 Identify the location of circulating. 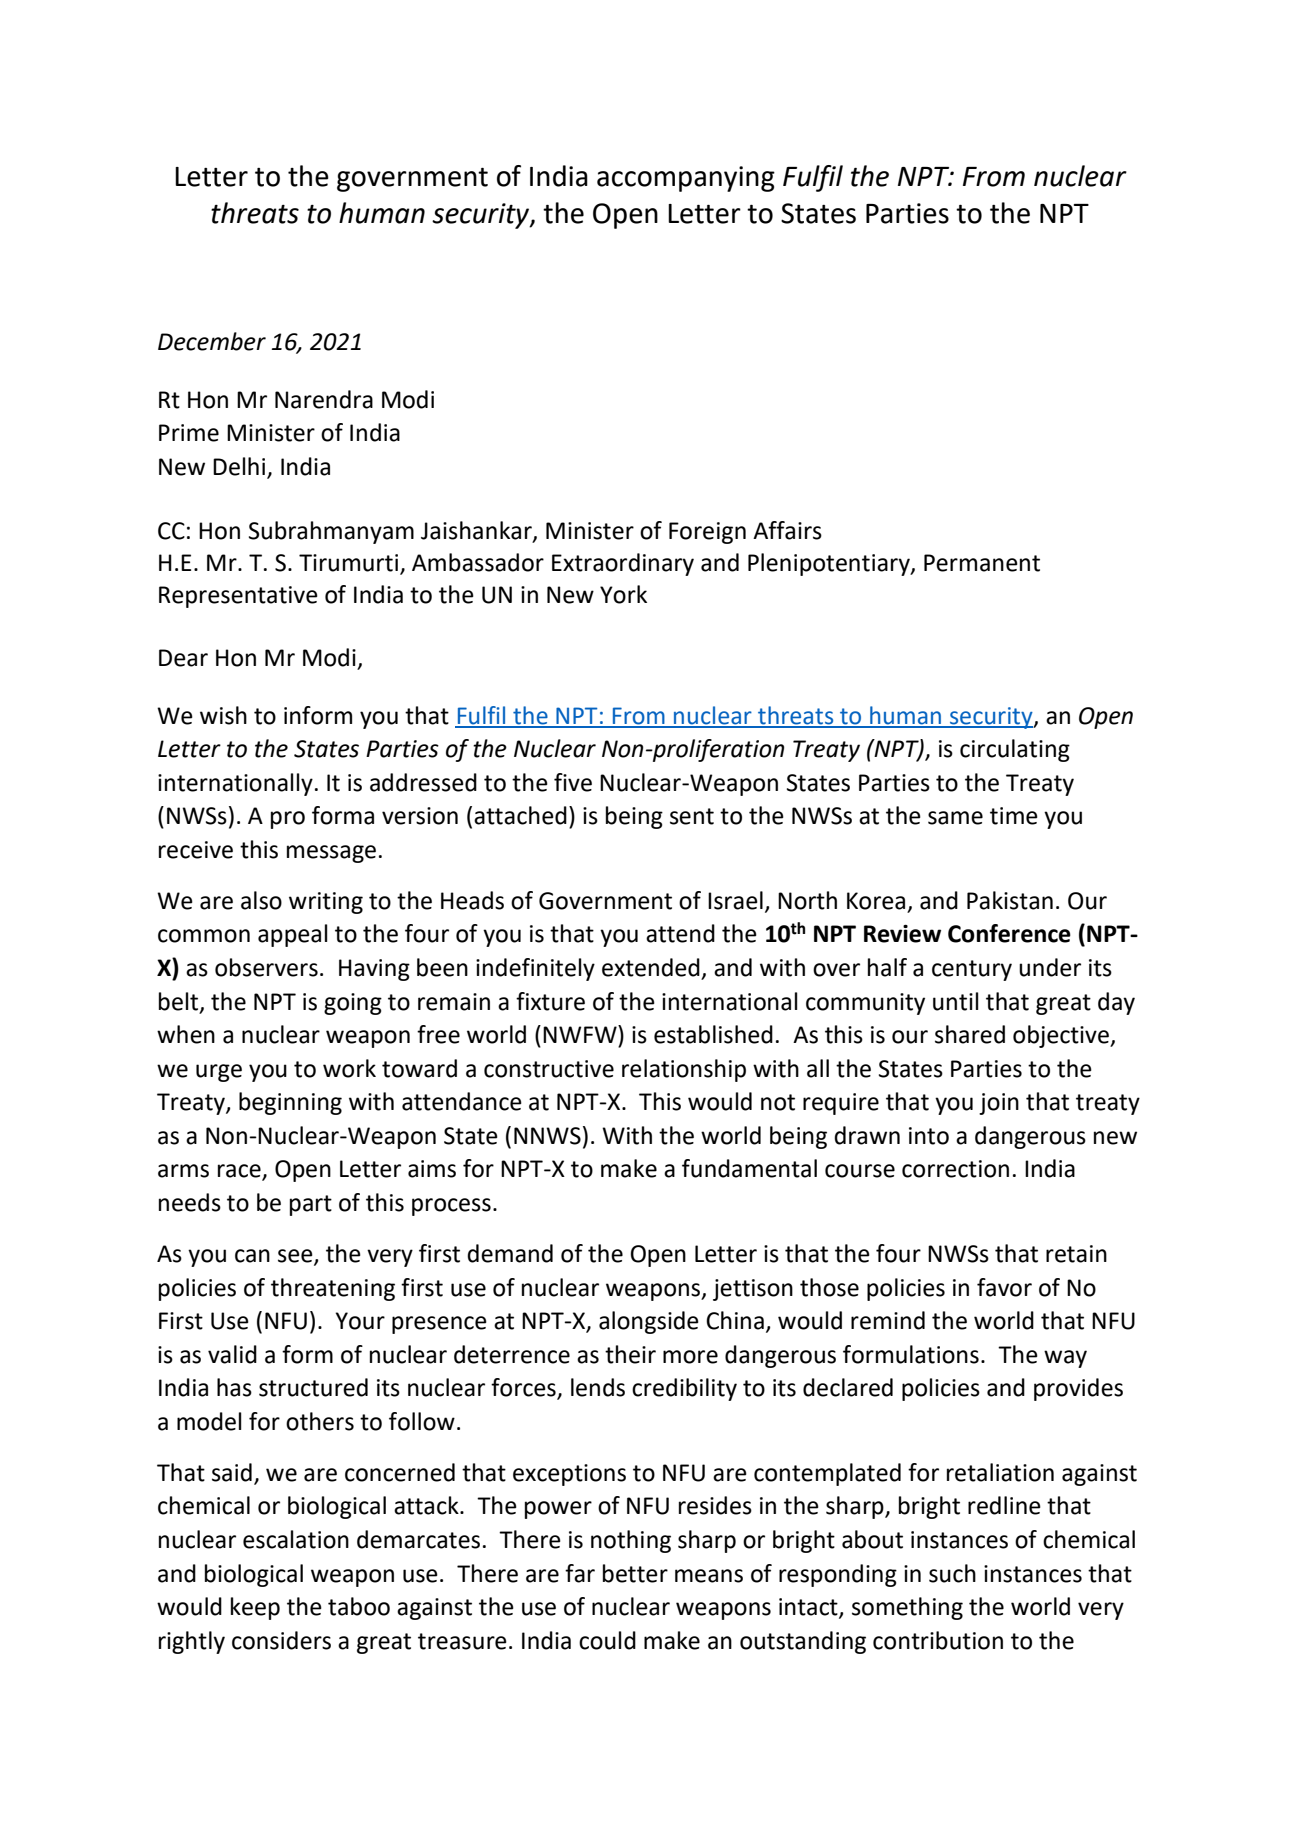
(1015, 750).
